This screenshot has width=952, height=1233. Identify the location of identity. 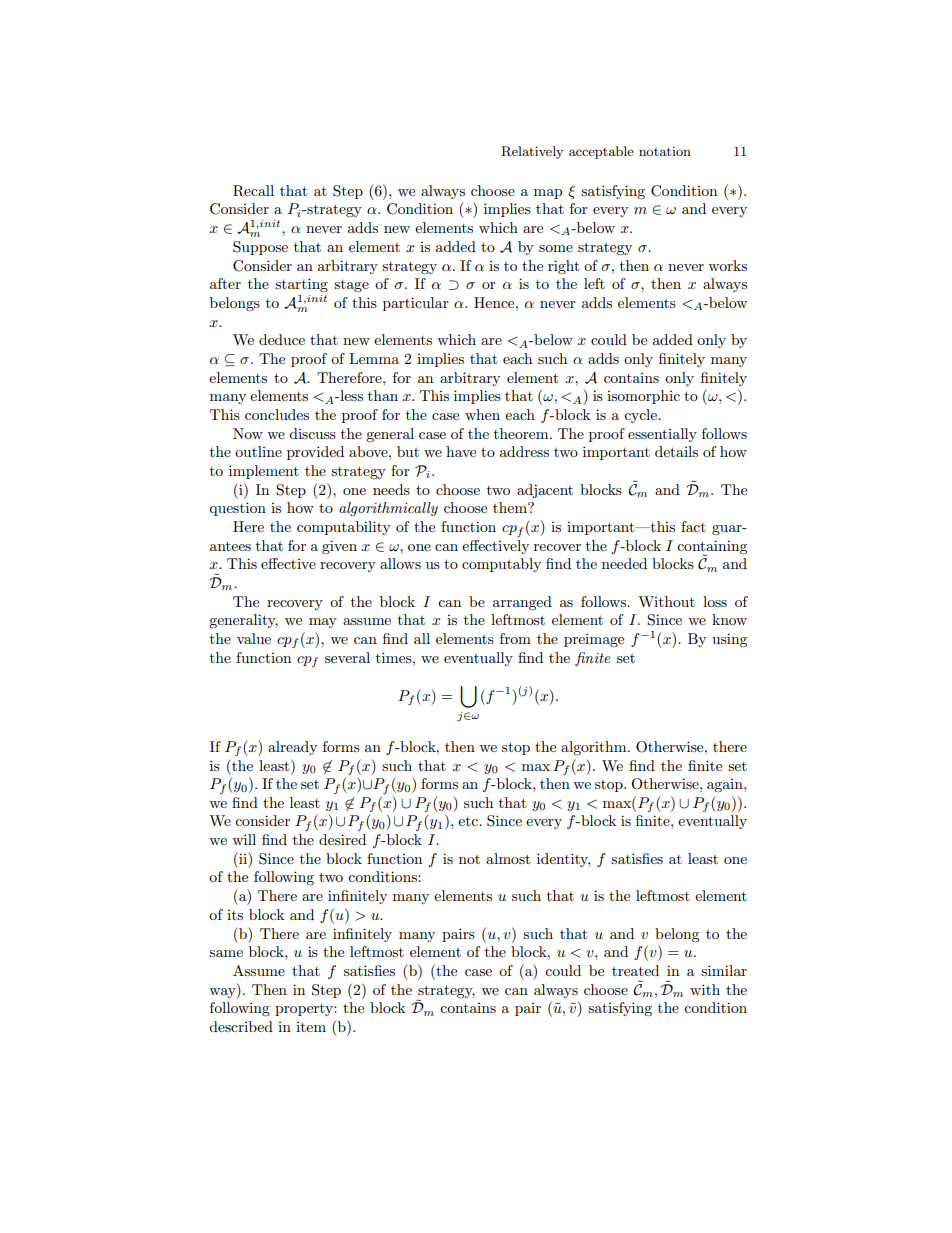
(563, 860).
